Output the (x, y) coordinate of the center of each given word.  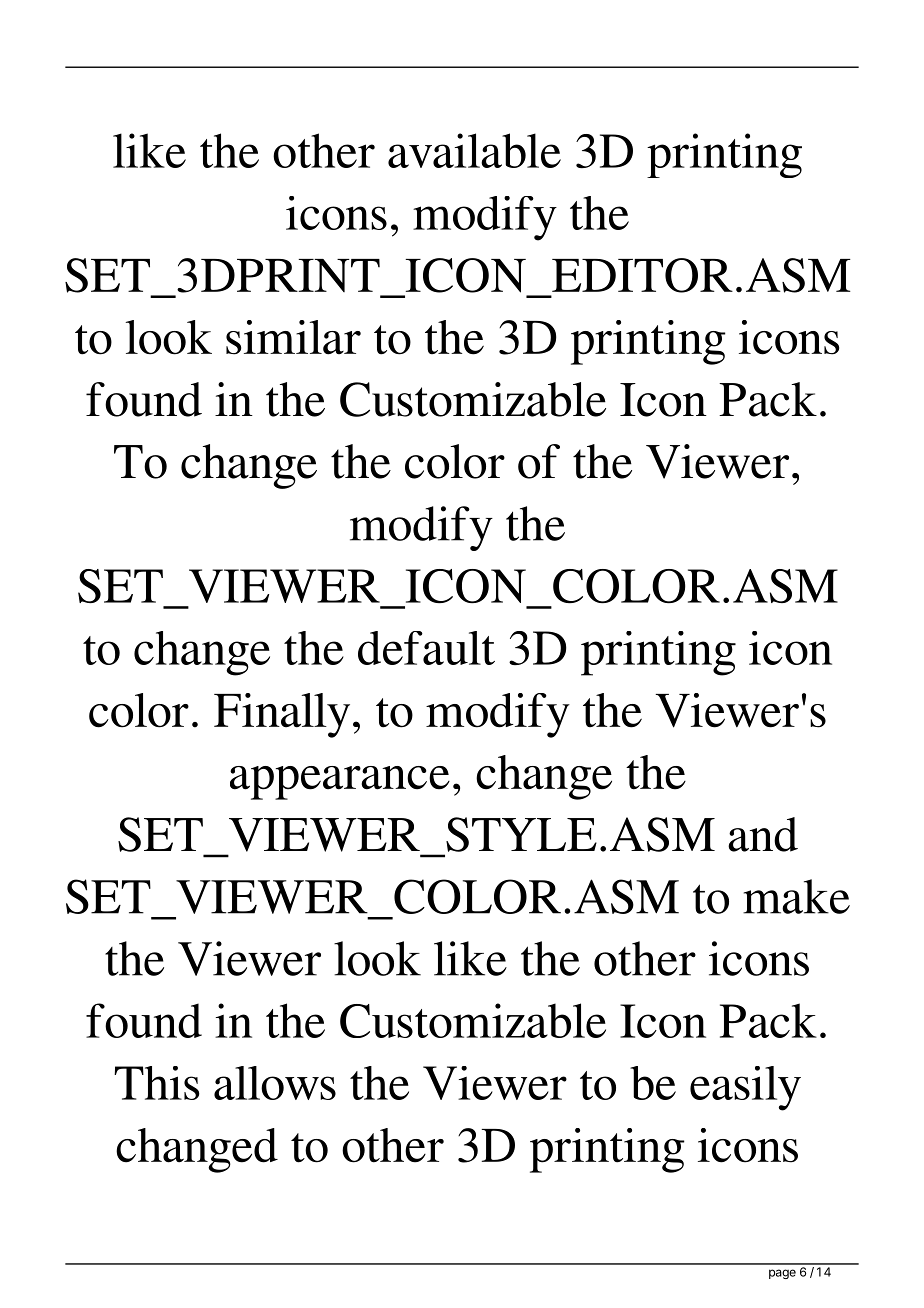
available (474, 150)
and (763, 834)
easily (745, 1088)
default (426, 648)
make (796, 896)
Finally (282, 715)
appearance (340, 783)
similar (293, 337)
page (782, 1274)
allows (275, 1083)
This (157, 1083)
